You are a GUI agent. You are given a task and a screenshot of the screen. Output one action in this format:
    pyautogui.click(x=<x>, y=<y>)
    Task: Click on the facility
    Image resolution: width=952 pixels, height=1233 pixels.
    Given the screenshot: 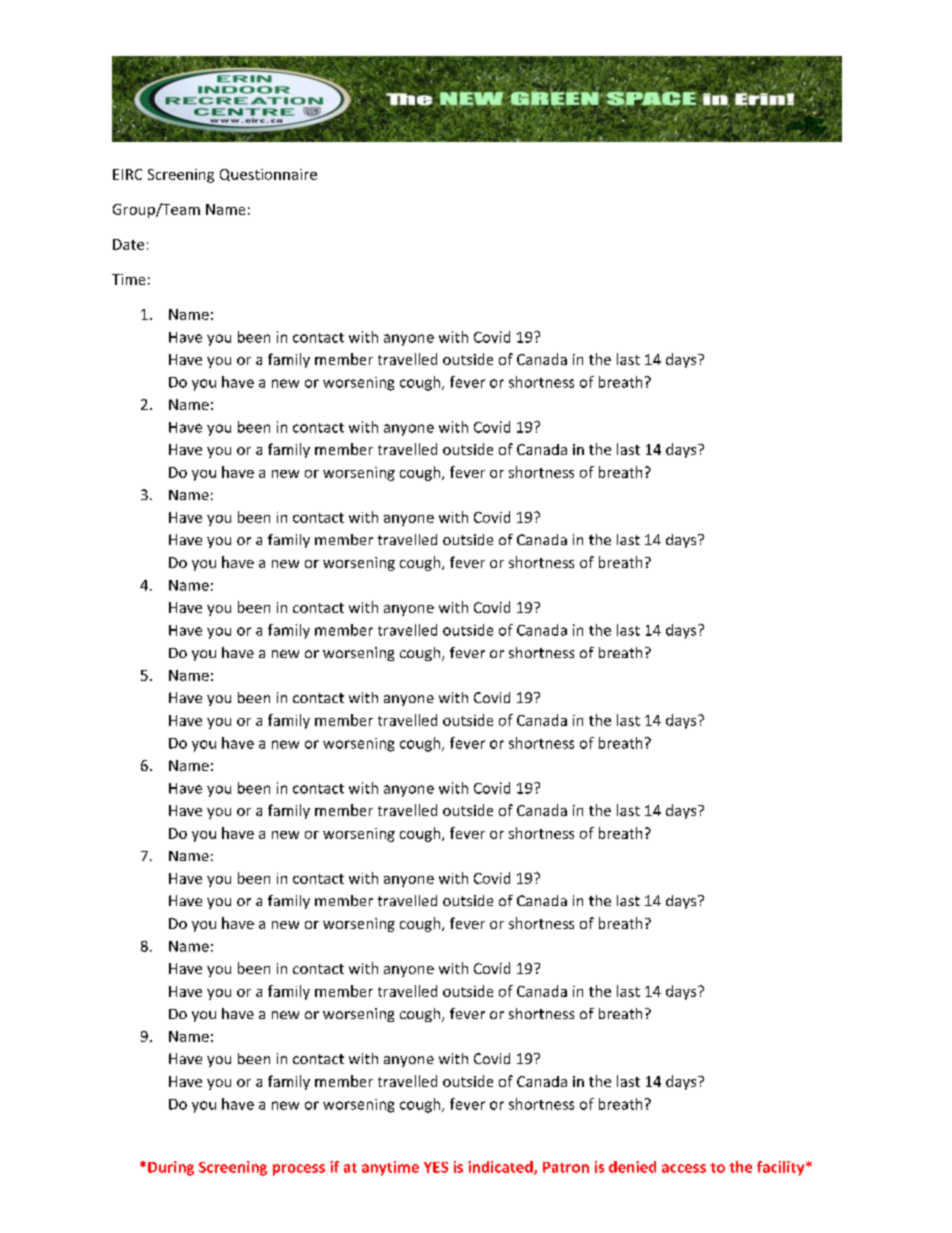 What is the action you would take?
    pyautogui.click(x=782, y=1168)
